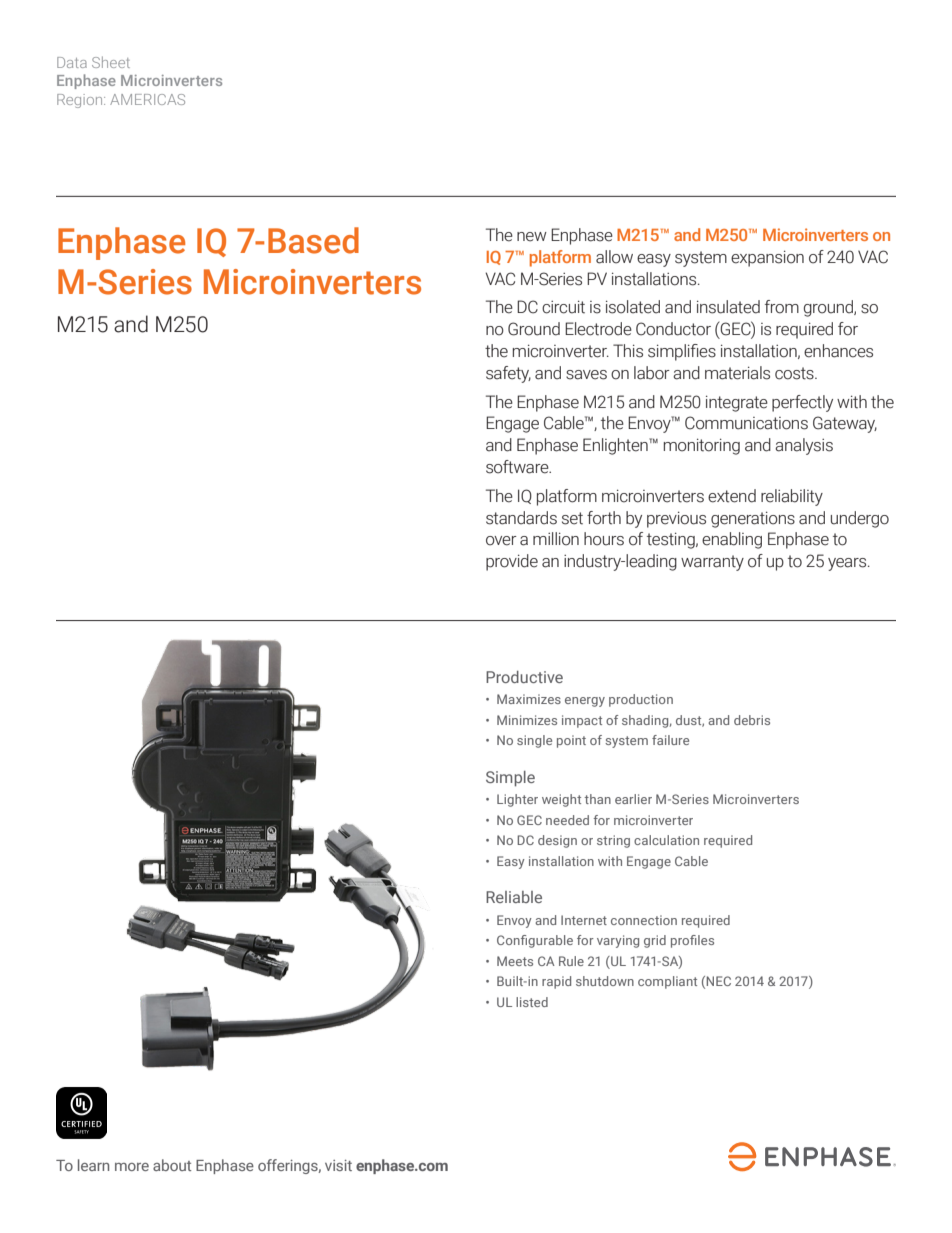  Describe the element at coordinates (501, 541) in the document. I see `over` at that location.
